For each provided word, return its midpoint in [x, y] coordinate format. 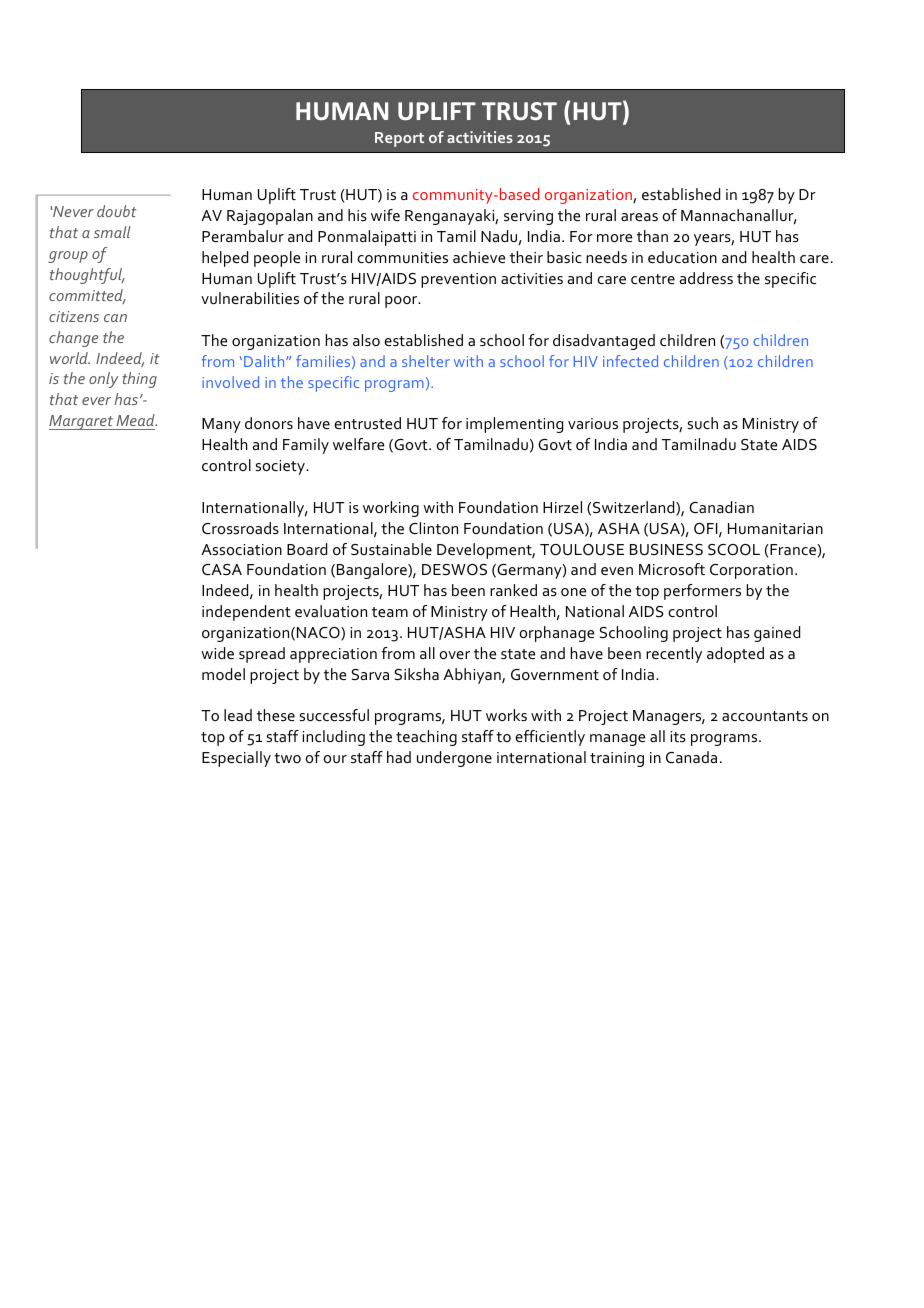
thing [139, 380]
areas [639, 217]
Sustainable [391, 549]
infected [630, 361]
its [678, 736]
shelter [426, 361]
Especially [236, 759]
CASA [222, 569]
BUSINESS [666, 549]
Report [399, 139]
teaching [426, 738]
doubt [116, 211]
